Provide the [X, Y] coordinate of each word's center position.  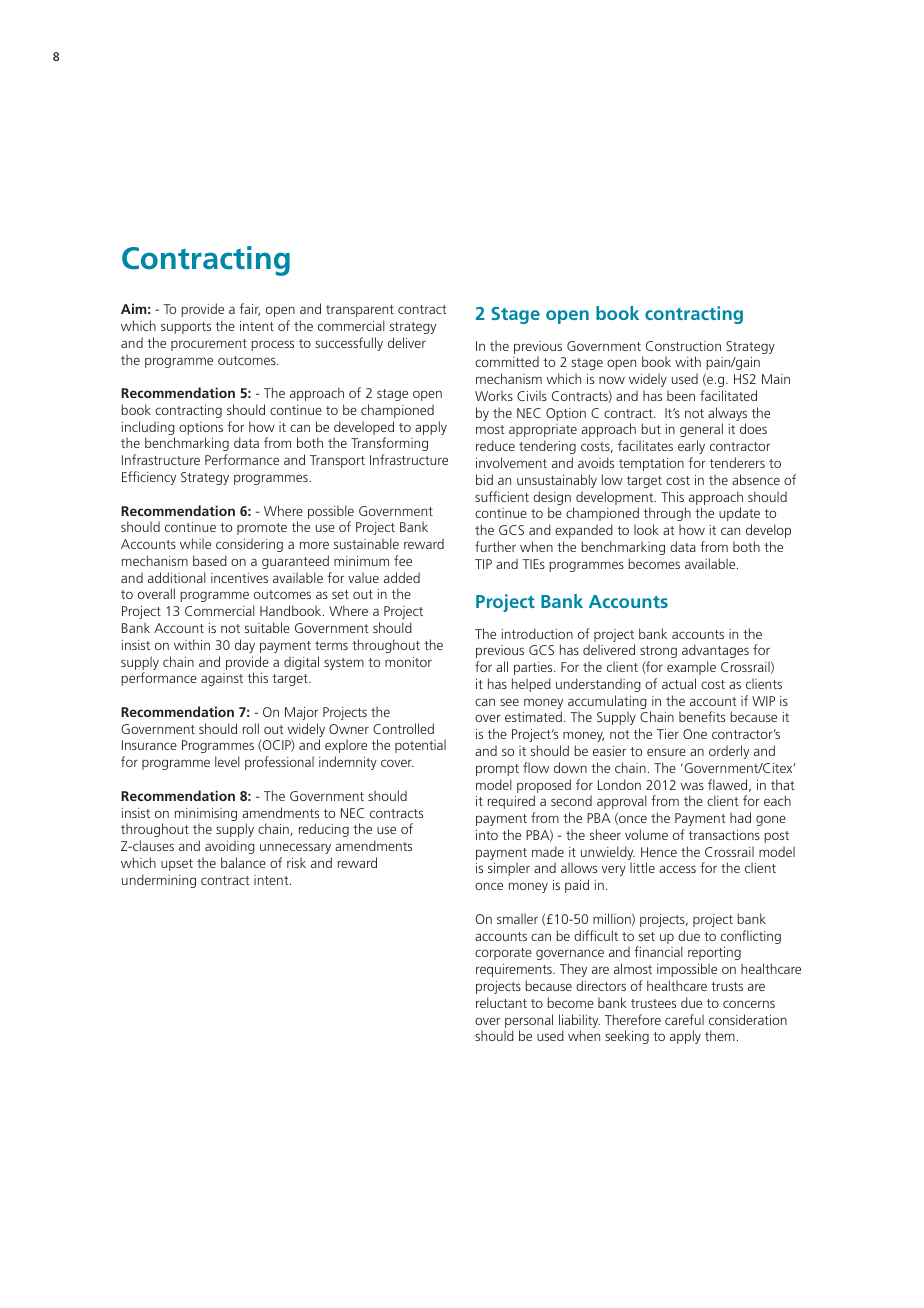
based [210, 560]
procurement [209, 345]
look [646, 529]
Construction [683, 346]
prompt [497, 770]
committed [507, 361]
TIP [483, 564]
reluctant [501, 1002]
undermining [159, 881]
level [227, 761]
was [692, 786]
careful [684, 1019]
